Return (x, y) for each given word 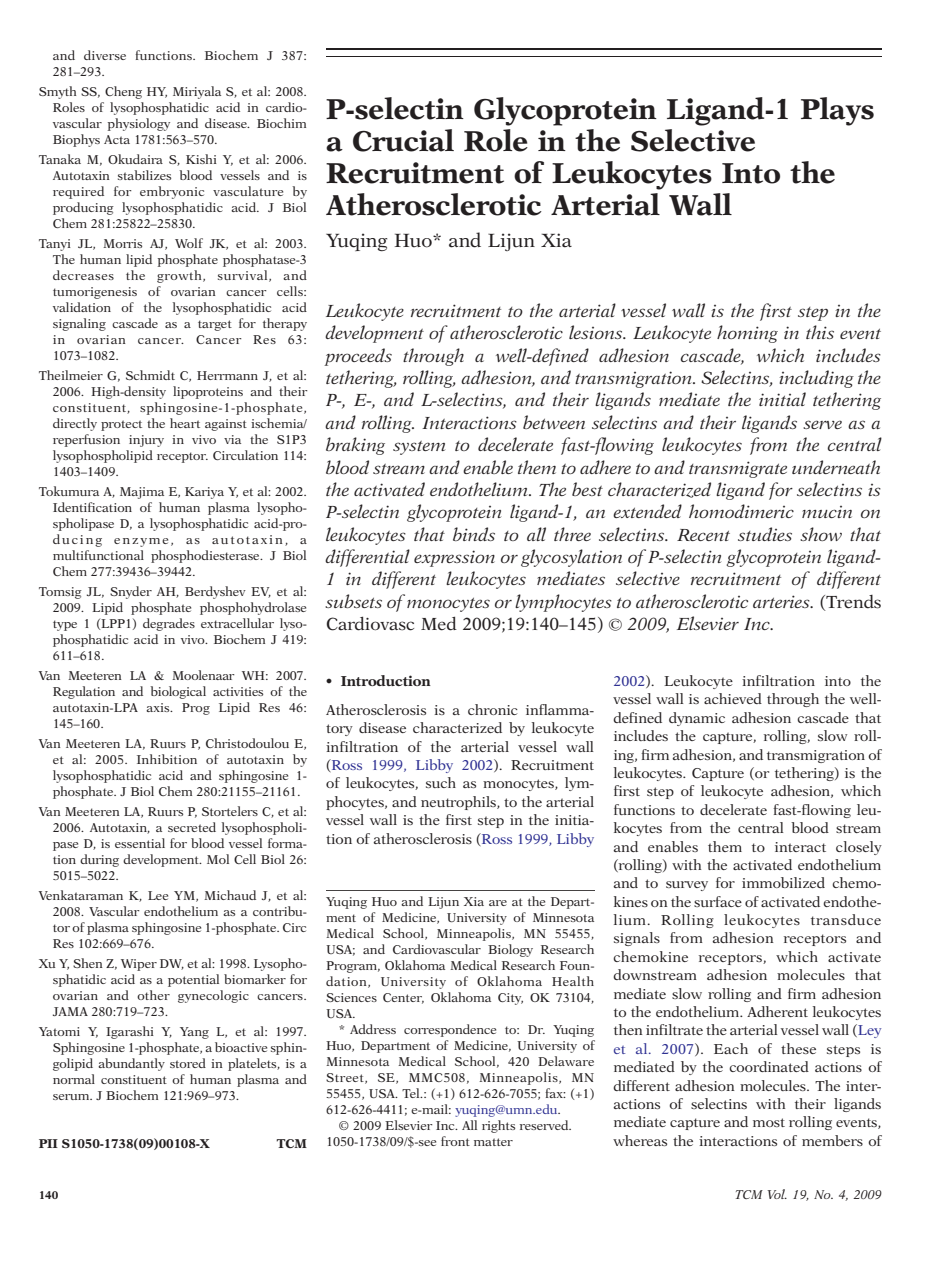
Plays (837, 111)
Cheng (123, 92)
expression (454, 558)
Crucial (403, 140)
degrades (169, 624)
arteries (782, 601)
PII (48, 1143)
